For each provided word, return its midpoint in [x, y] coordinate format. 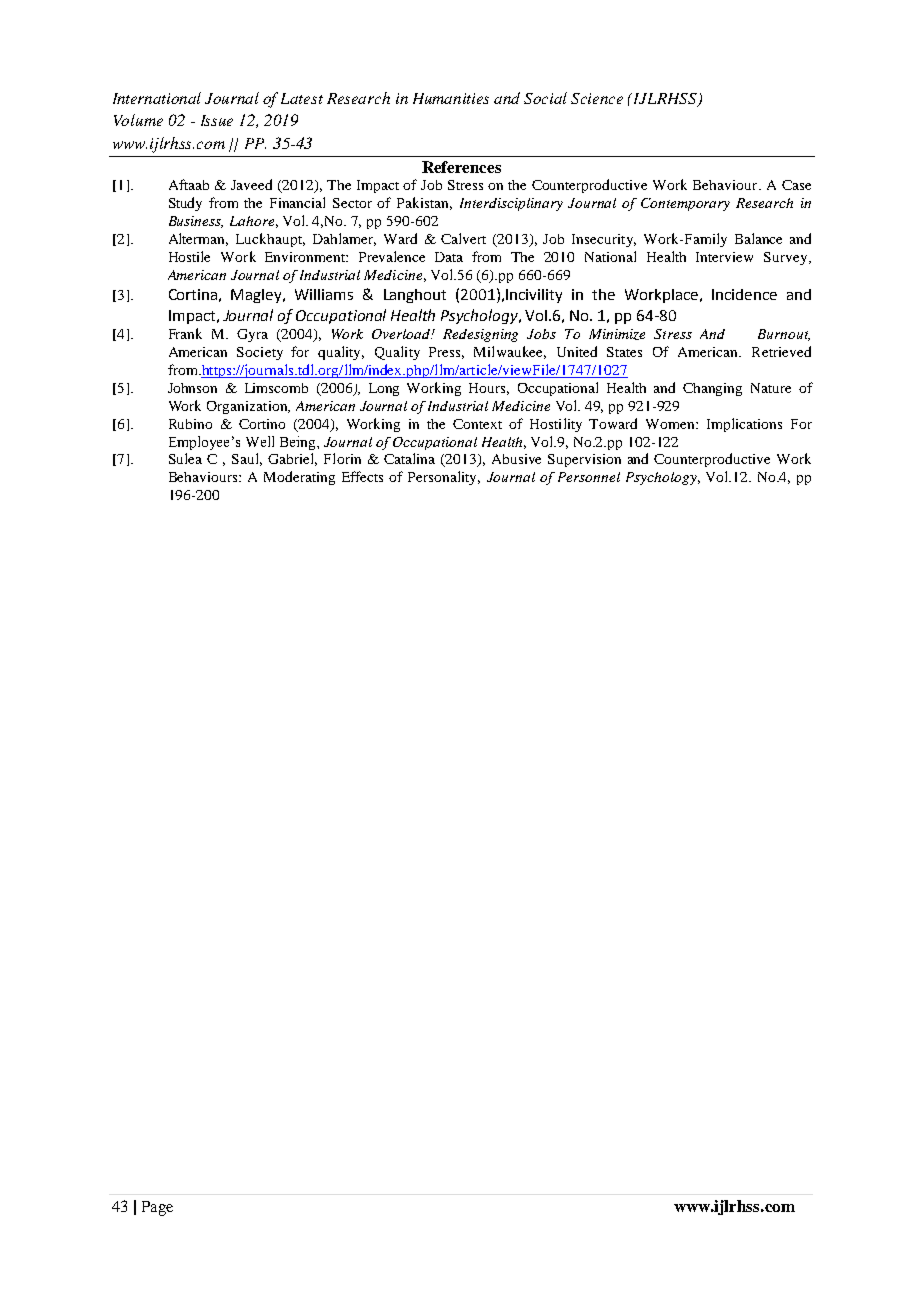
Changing [712, 389]
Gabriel [292, 459]
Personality [444, 478]
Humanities [451, 98]
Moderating [299, 478]
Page [157, 1208]
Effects [362, 476]
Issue [217, 120]
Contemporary [685, 204]
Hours [489, 389]
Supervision [584, 460]
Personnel [589, 477]
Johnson [192, 388]
